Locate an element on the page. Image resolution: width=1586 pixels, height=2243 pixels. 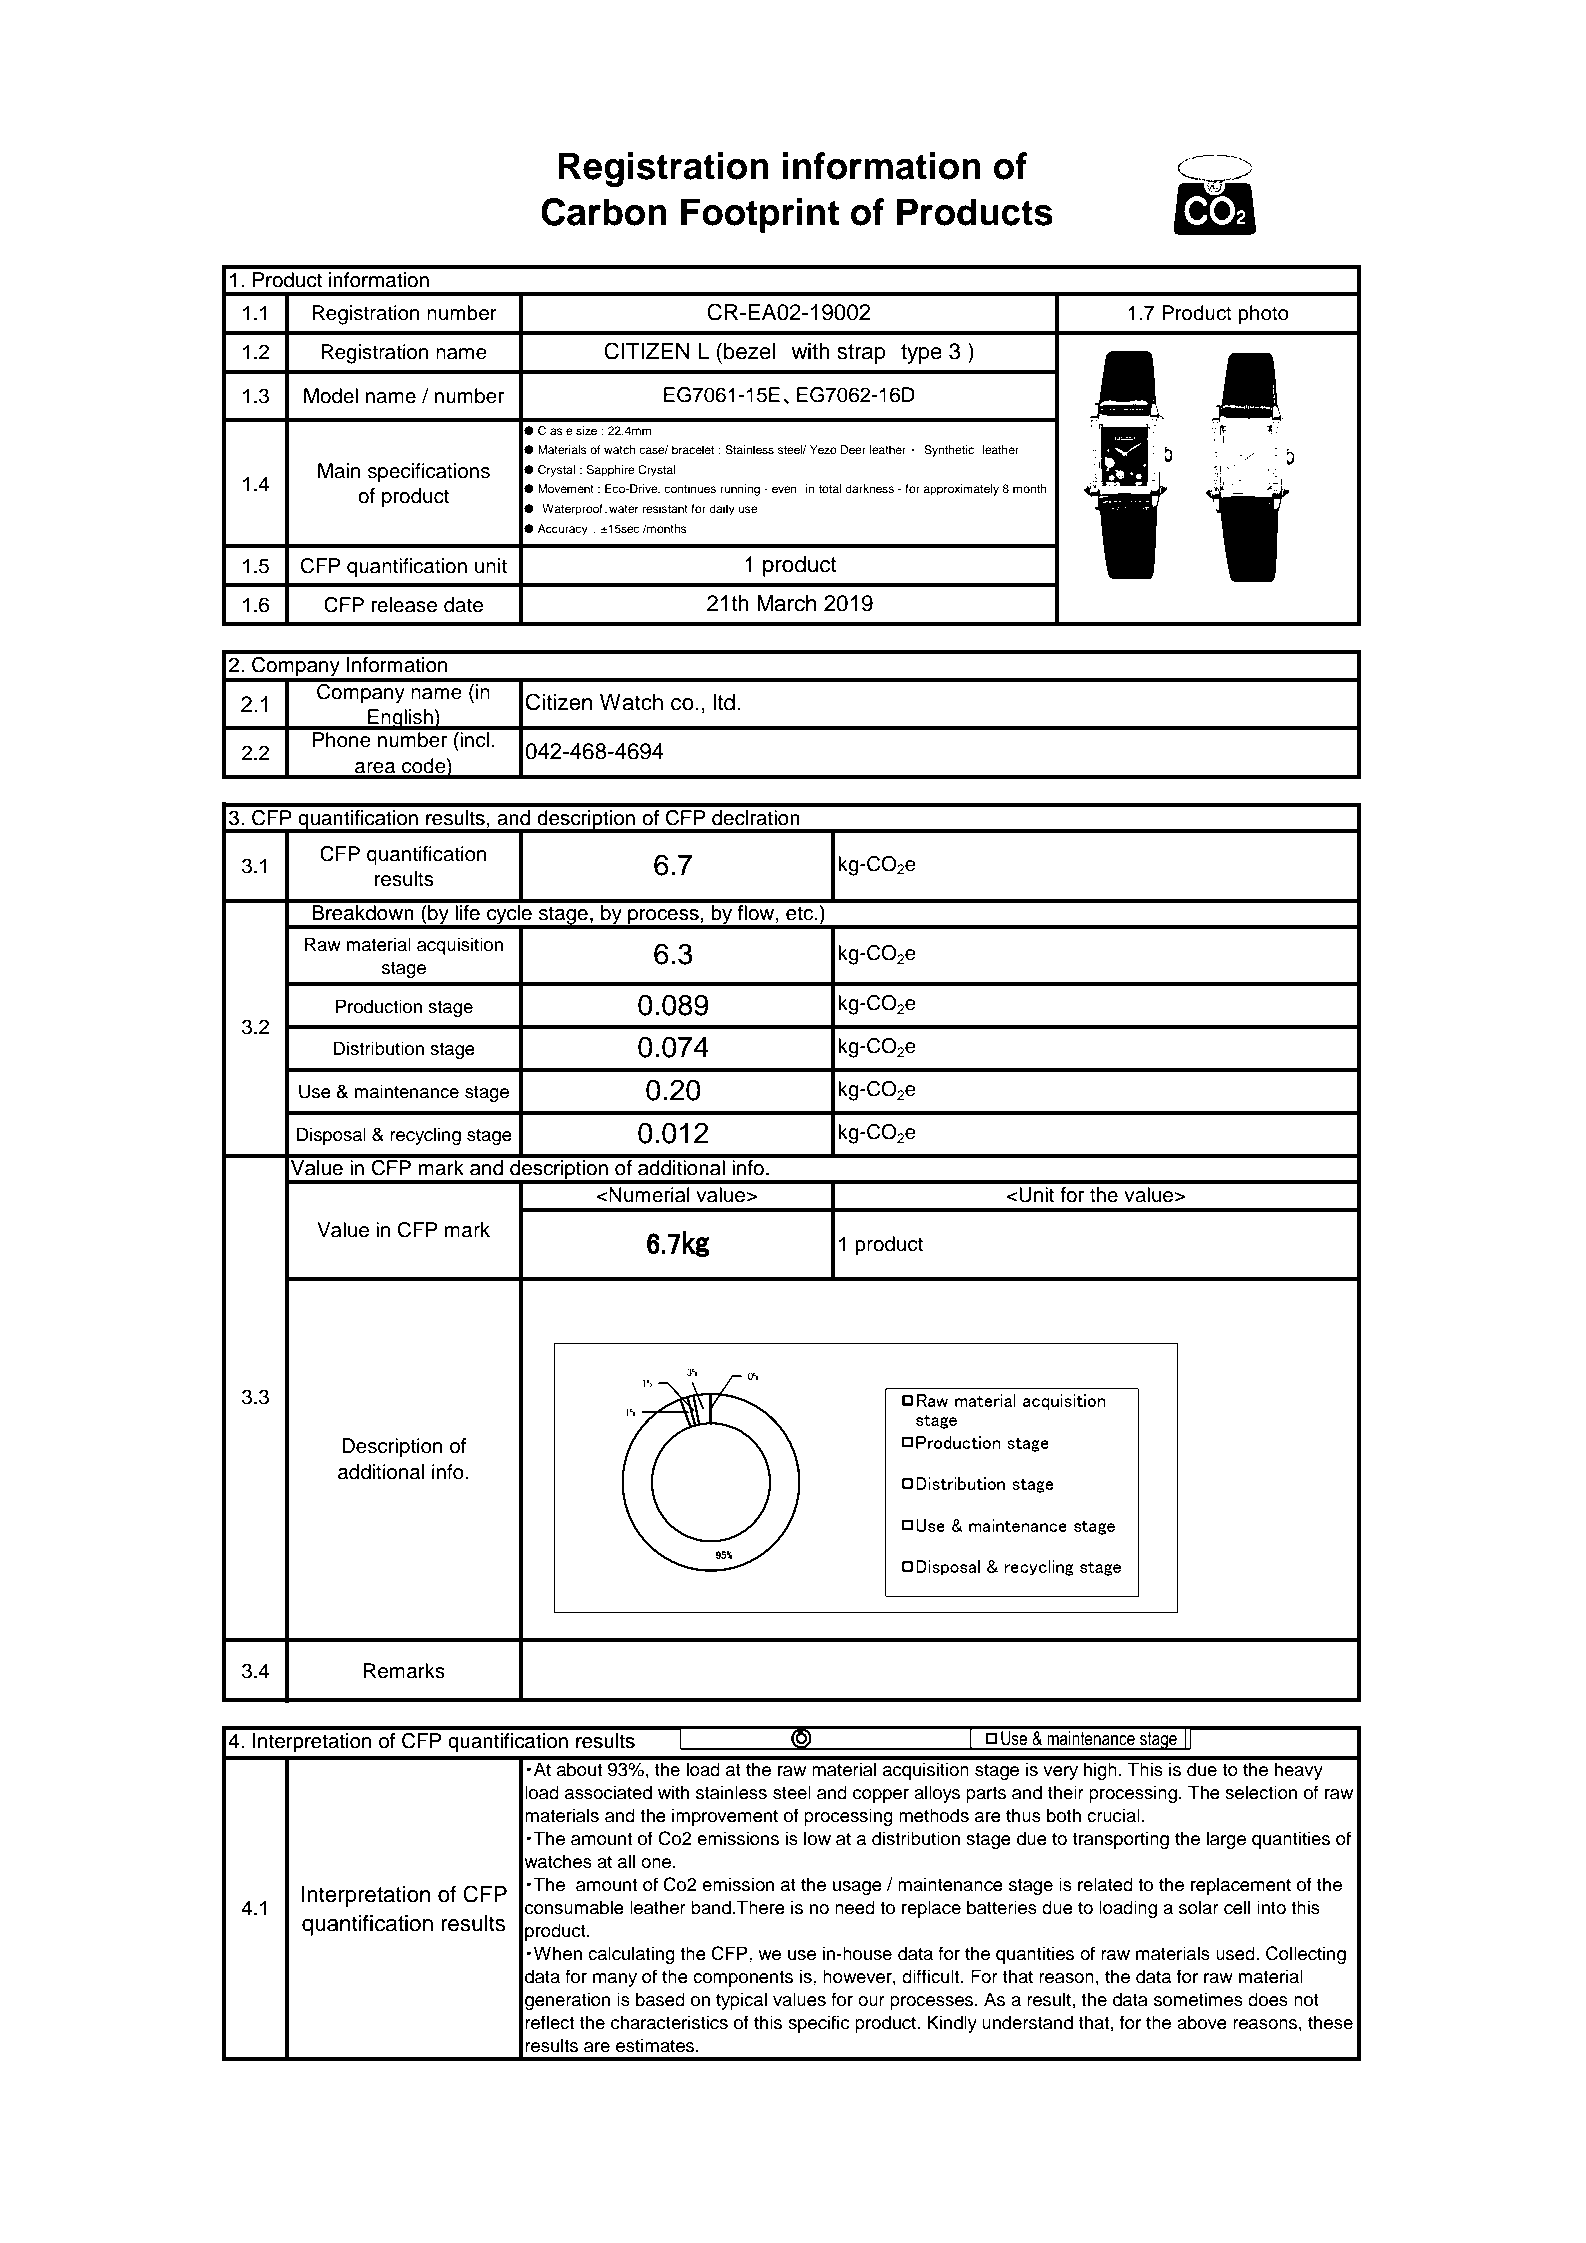
very is located at coordinates (1060, 1773).
